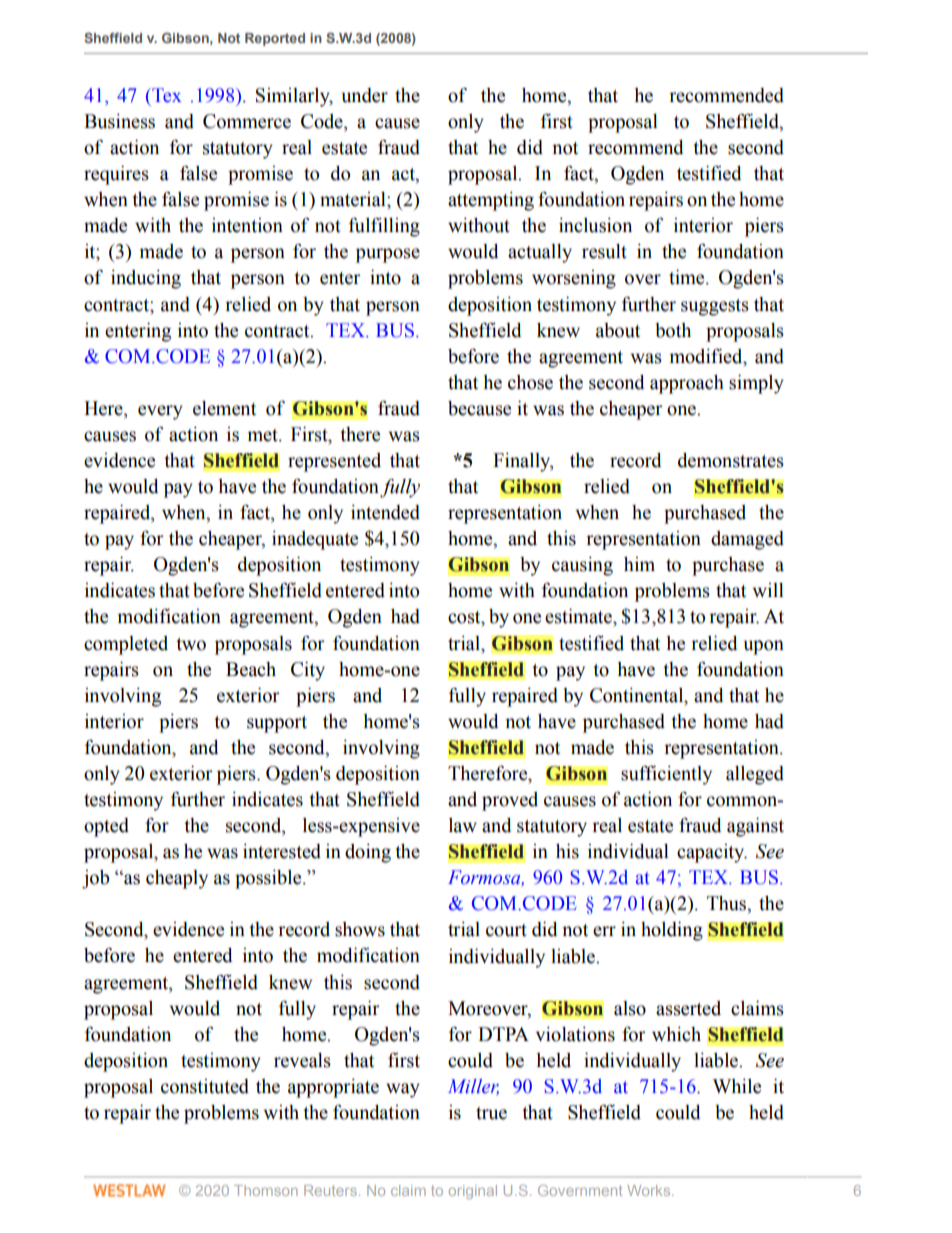  What do you see at coordinates (205, 1086) in the screenshot?
I see `constituted` at bounding box center [205, 1086].
